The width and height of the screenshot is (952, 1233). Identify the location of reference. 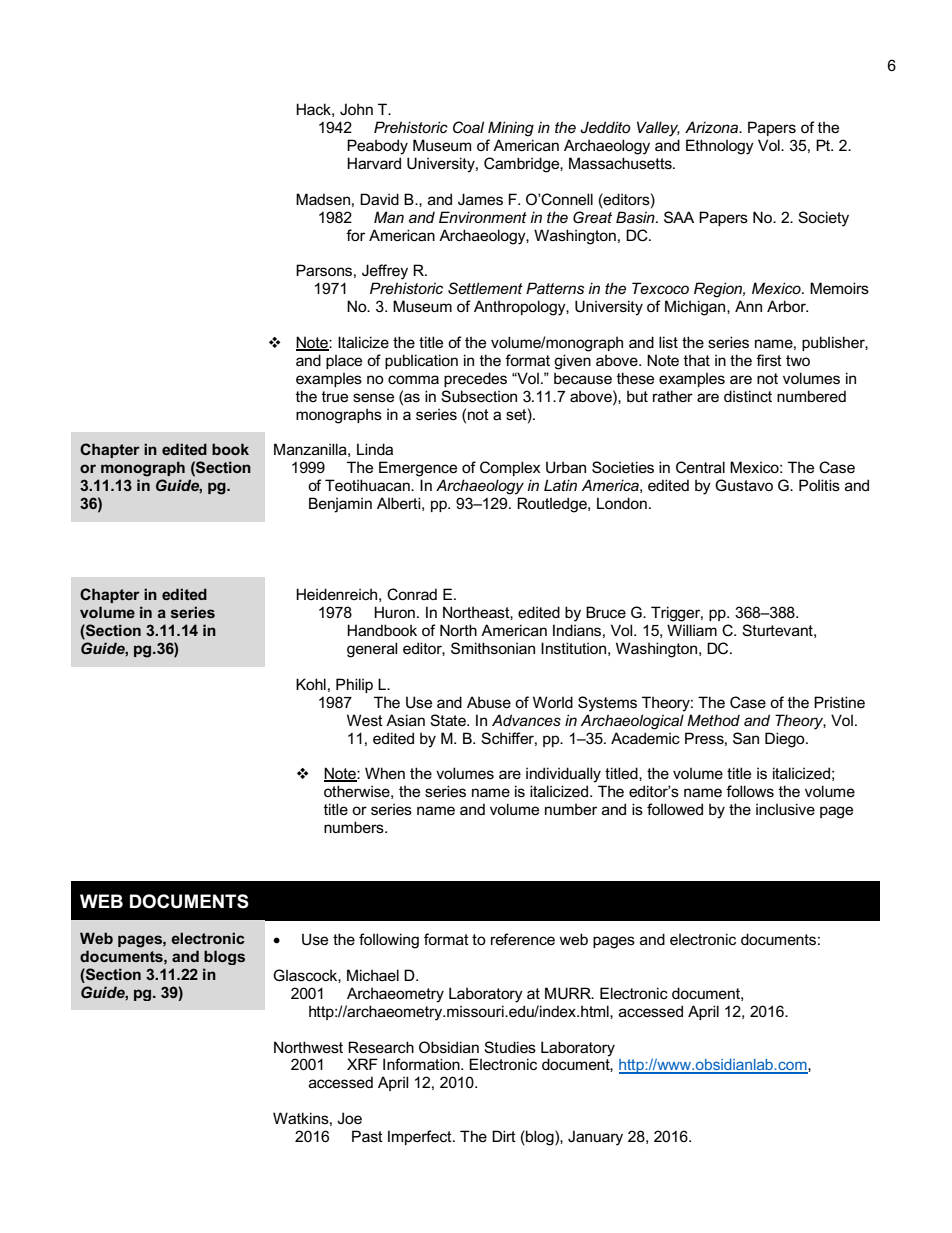
(523, 939).
